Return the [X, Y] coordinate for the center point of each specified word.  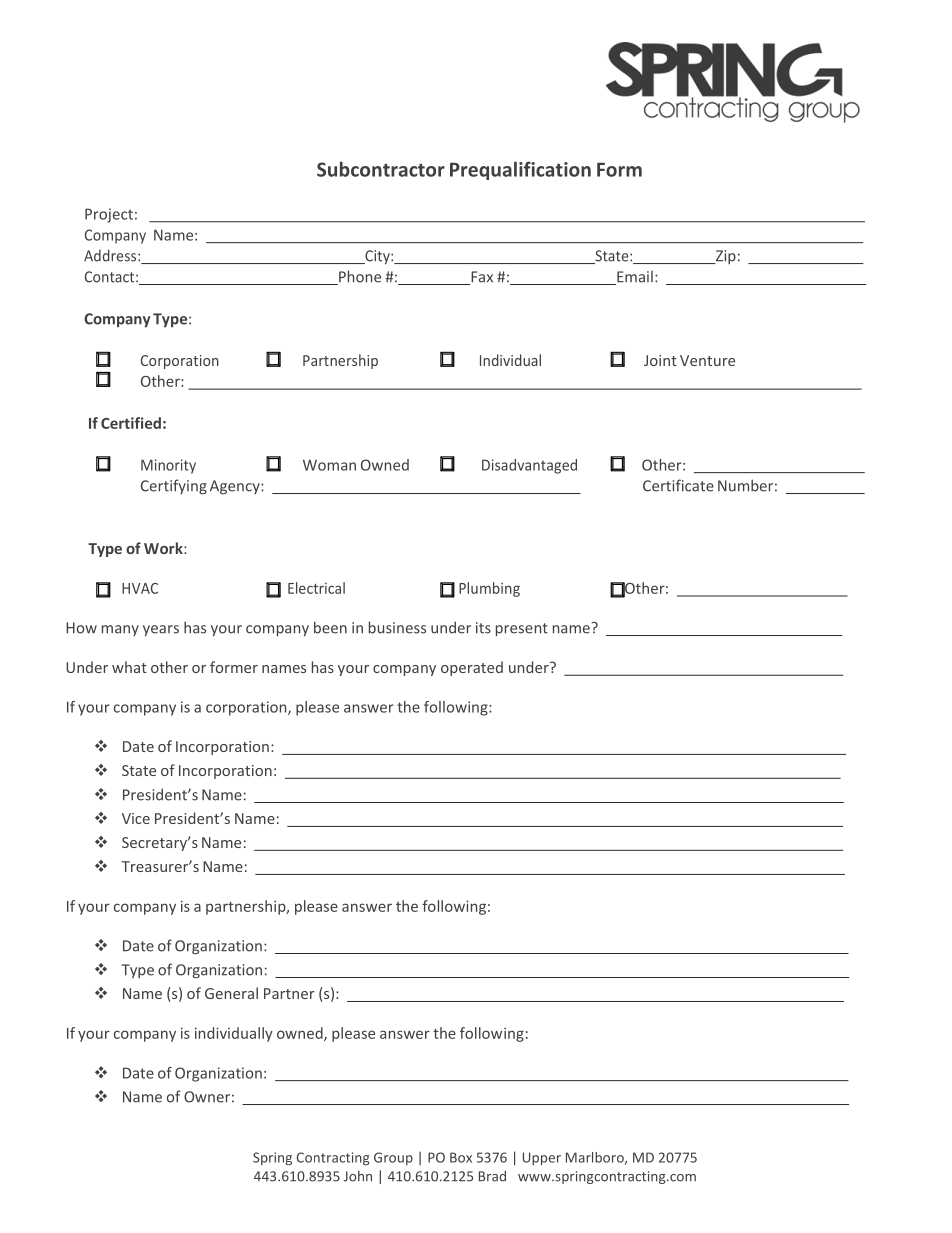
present [522, 630]
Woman [329, 465]
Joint [660, 360]
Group [393, 1158]
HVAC [140, 588]
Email [634, 278]
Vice [136, 818]
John [358, 1176]
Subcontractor [381, 169]
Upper [542, 1158]
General [231, 993]
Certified [131, 423]
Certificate [678, 485]
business [397, 627]
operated [472, 668]
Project [109, 215]
